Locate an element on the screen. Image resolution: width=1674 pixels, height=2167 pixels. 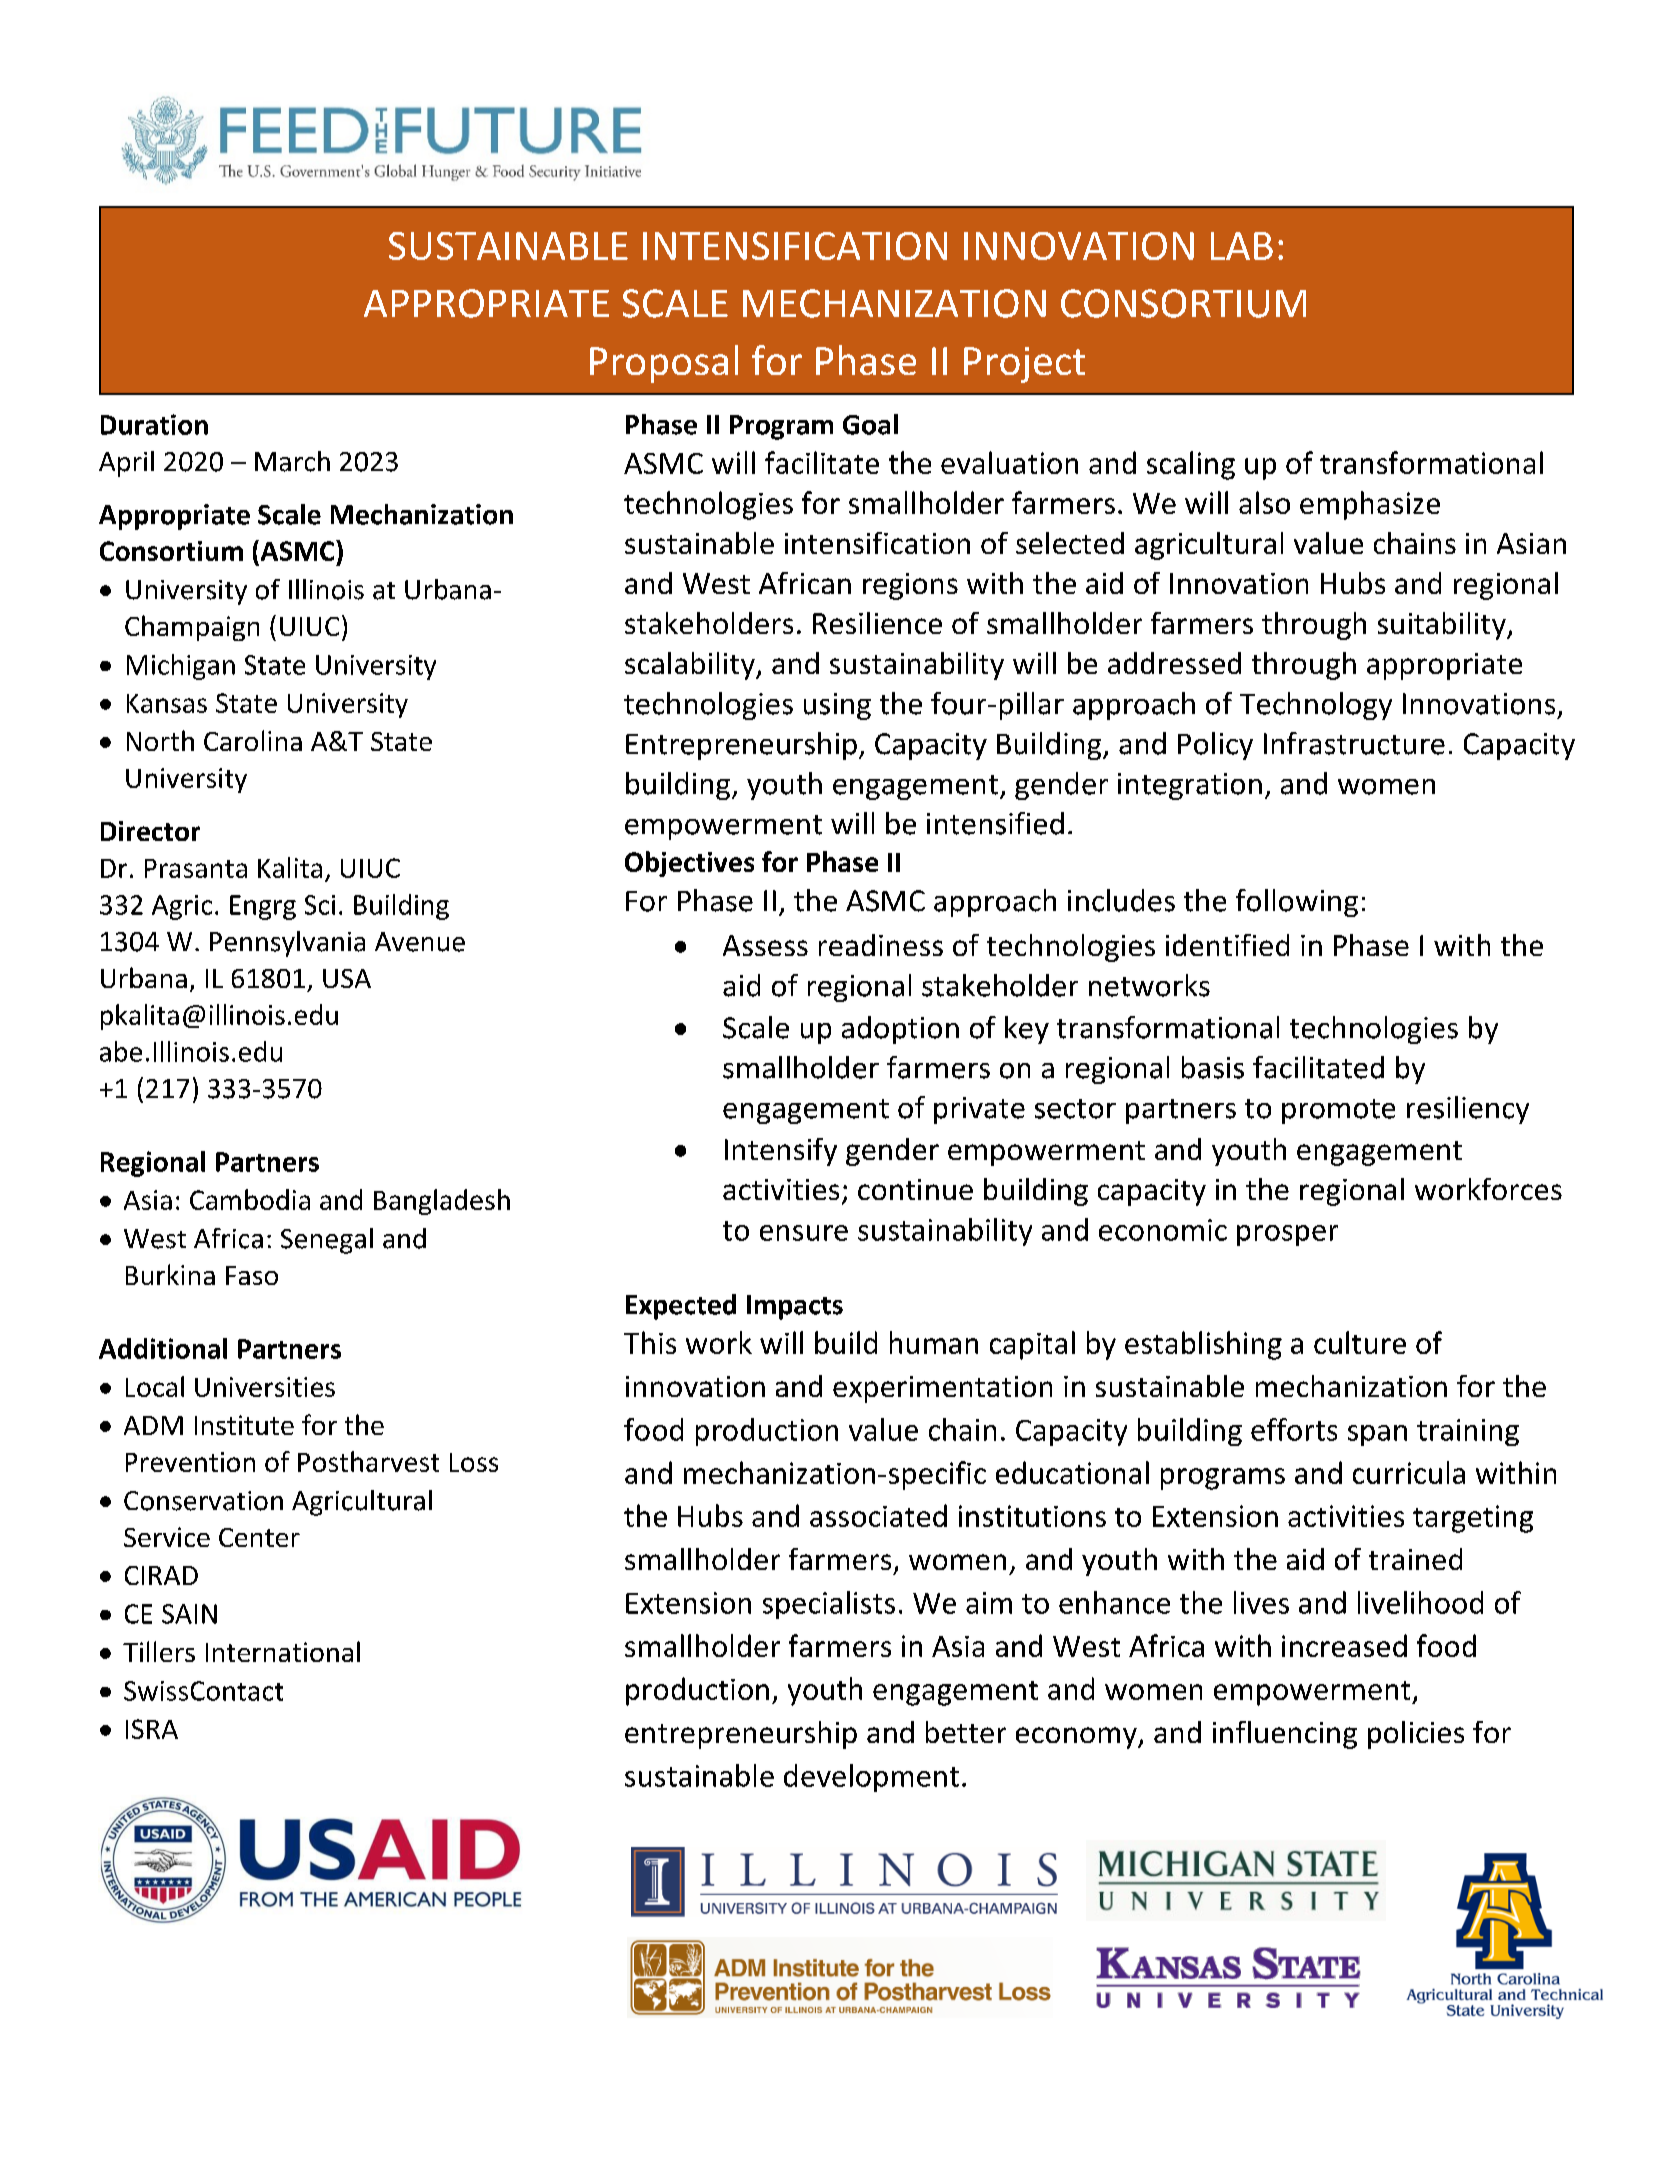
Sci is located at coordinates (320, 905).
